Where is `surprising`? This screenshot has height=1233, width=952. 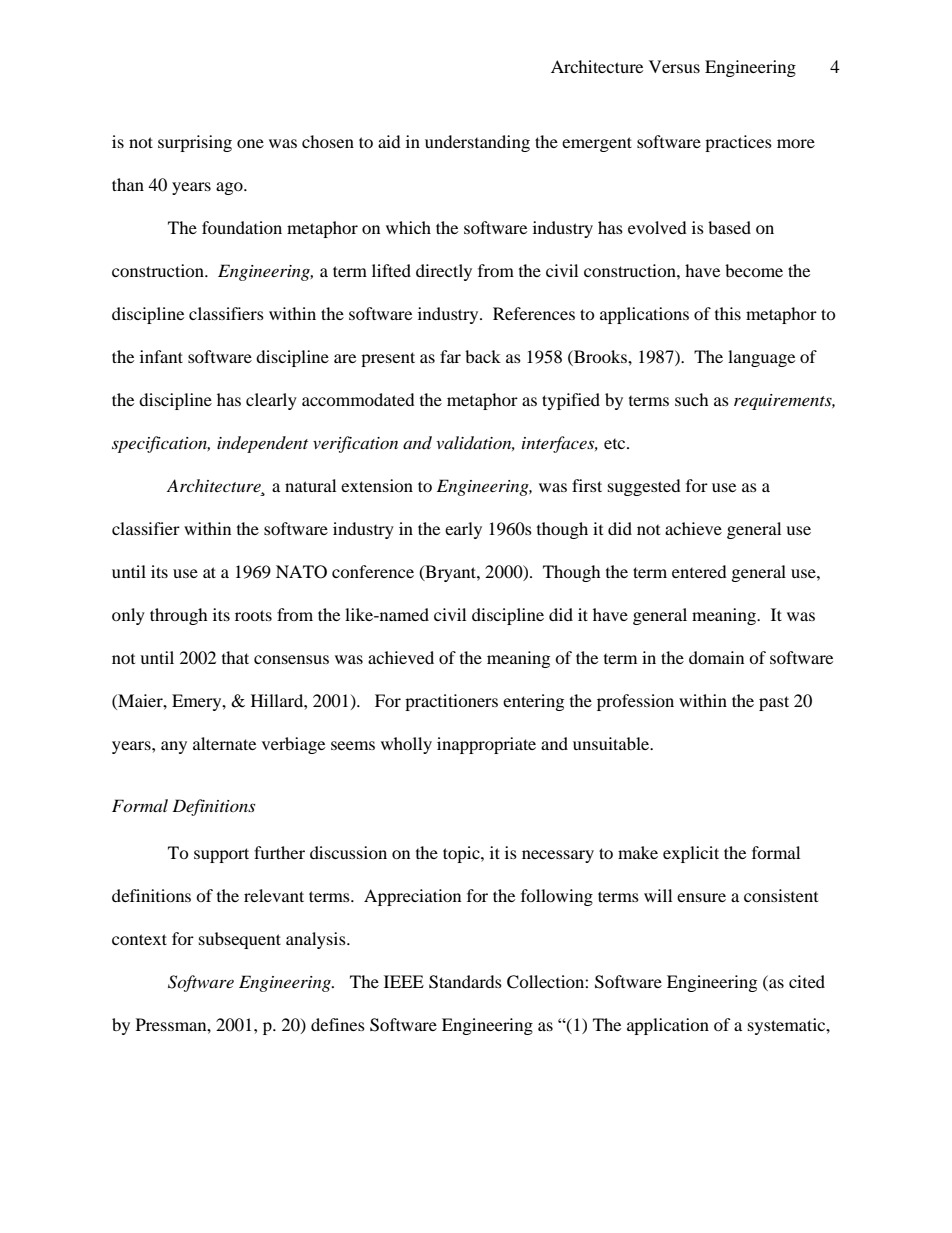
surprising is located at coordinates (195, 143).
